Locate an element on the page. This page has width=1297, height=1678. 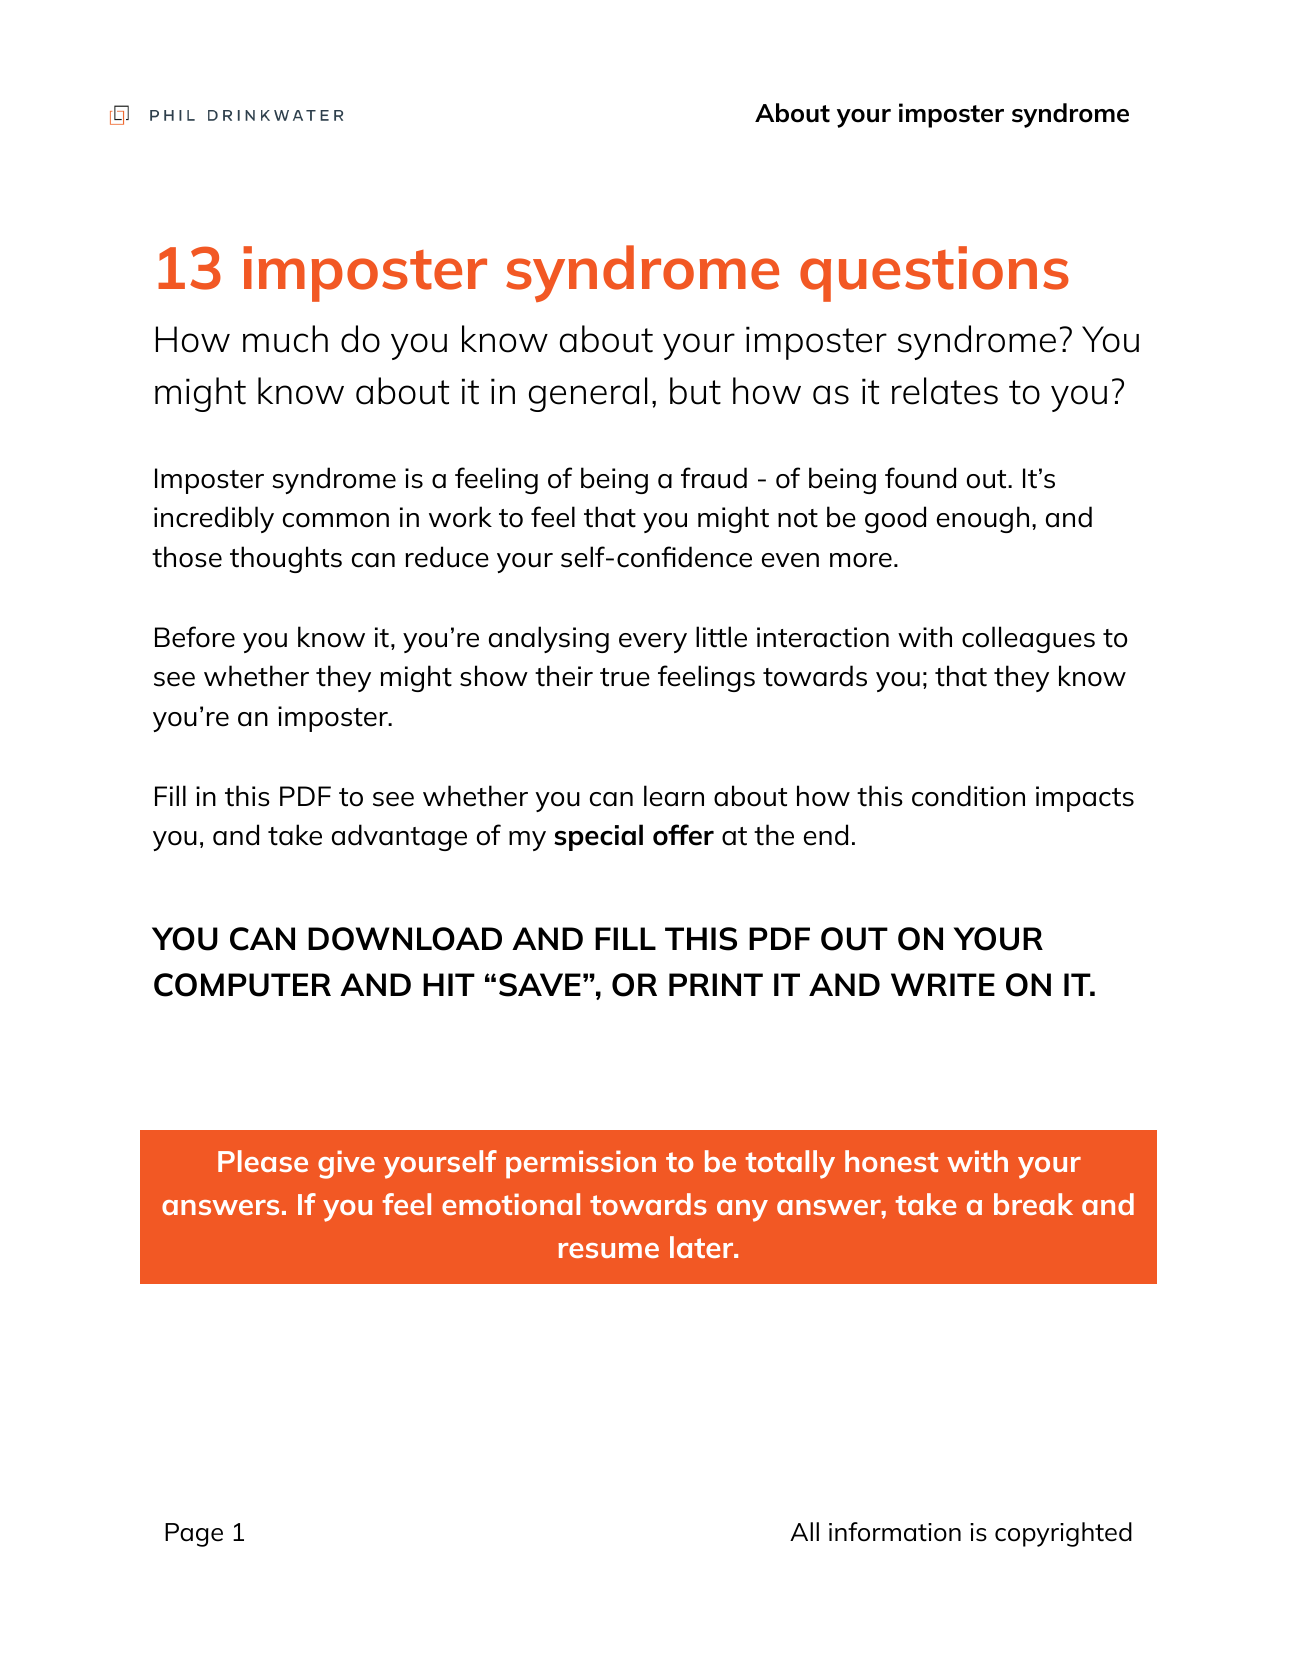
general is located at coordinates (588, 394).
